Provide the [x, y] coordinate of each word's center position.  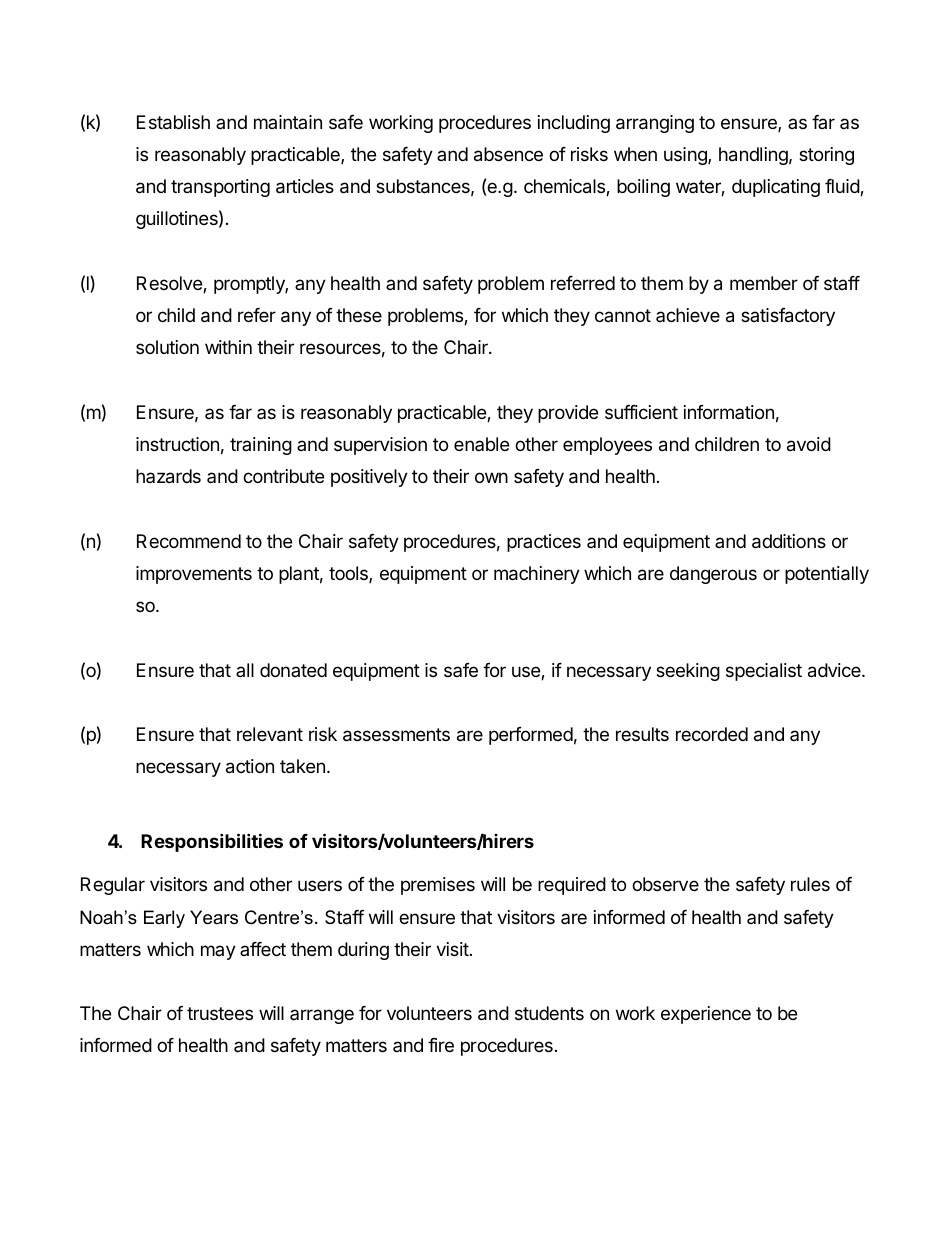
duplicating [776, 188]
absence [508, 154]
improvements [194, 575]
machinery [537, 575]
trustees [220, 1013]
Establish [173, 122]
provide [568, 414]
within [228, 347]
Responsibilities [212, 842]
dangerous [713, 575]
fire [441, 1045]
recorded [712, 734]
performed [531, 736]
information [729, 412]
